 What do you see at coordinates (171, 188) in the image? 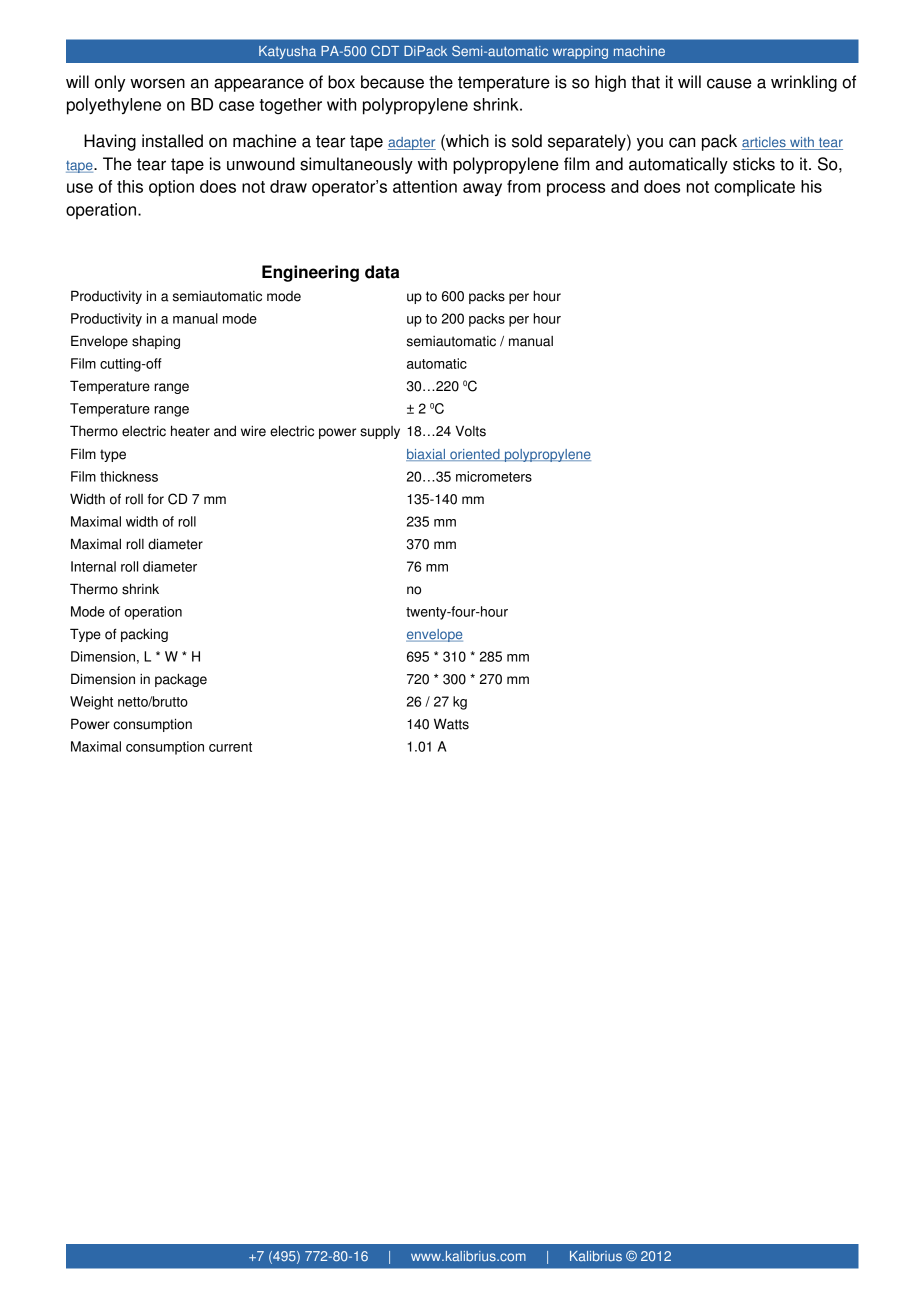
I see `option` at bounding box center [171, 188].
